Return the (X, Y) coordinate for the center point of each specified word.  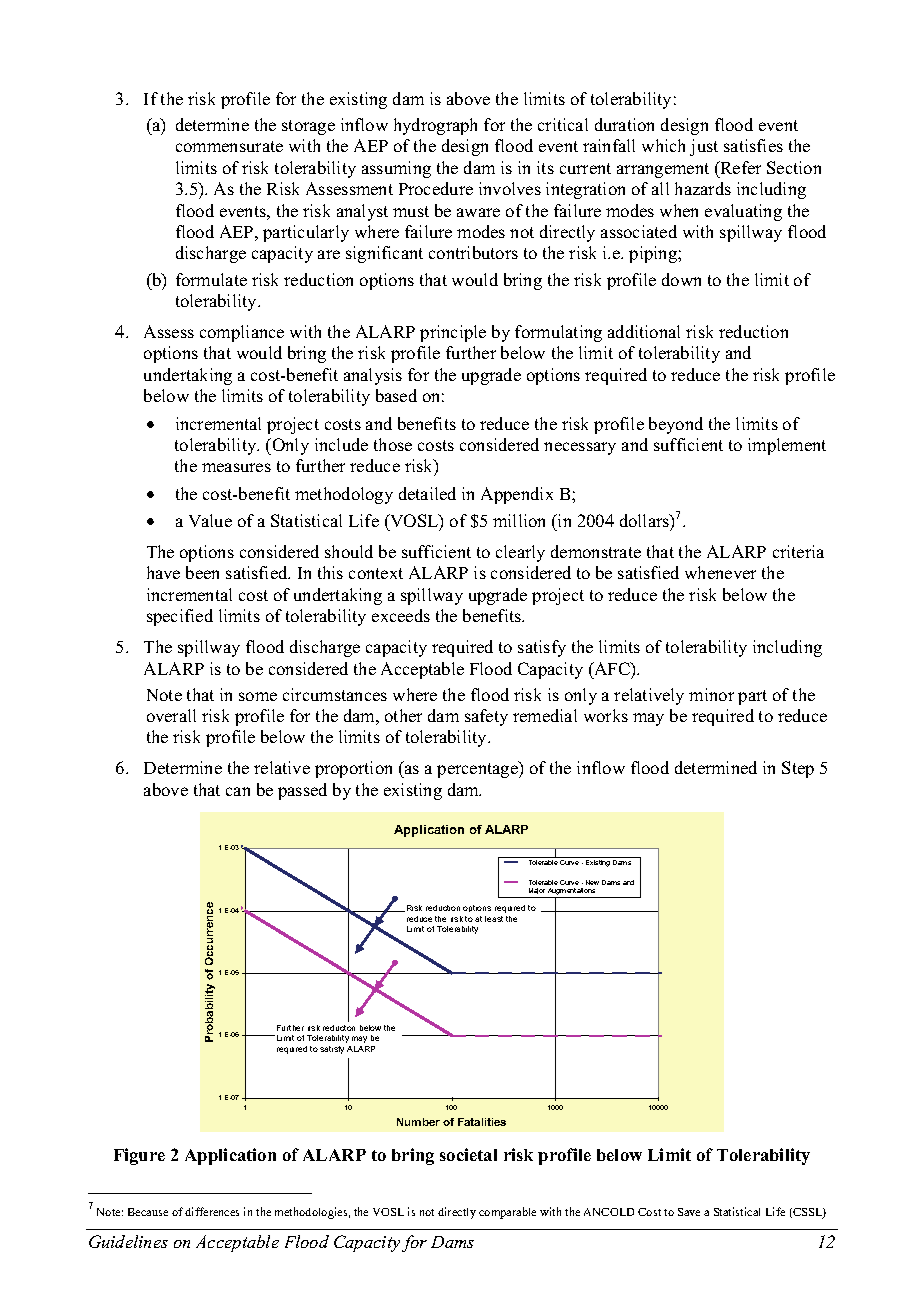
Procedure (436, 188)
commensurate (229, 146)
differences (212, 1211)
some (258, 696)
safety (486, 717)
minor (711, 694)
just (704, 147)
